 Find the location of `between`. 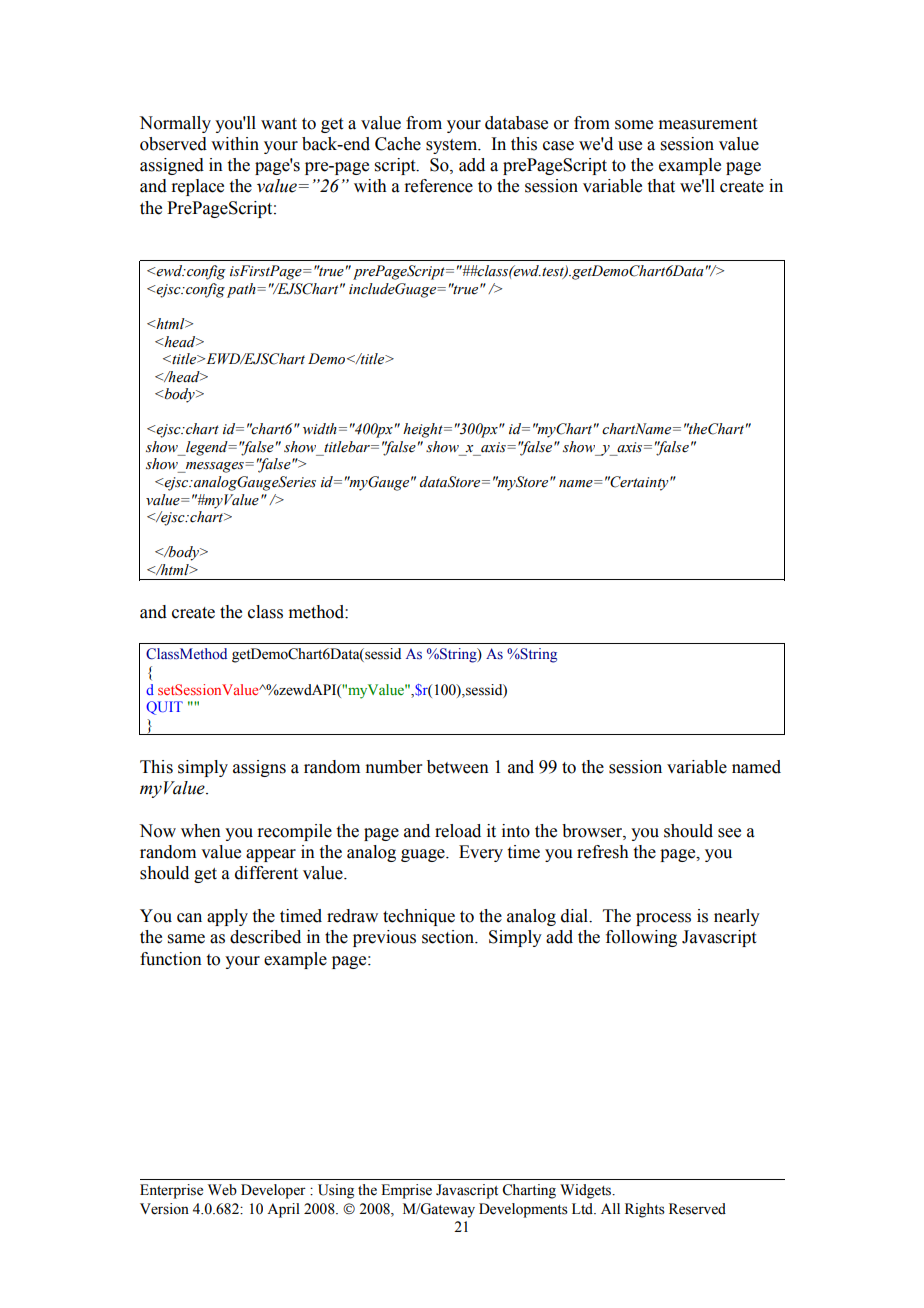

between is located at coordinates (458, 767).
